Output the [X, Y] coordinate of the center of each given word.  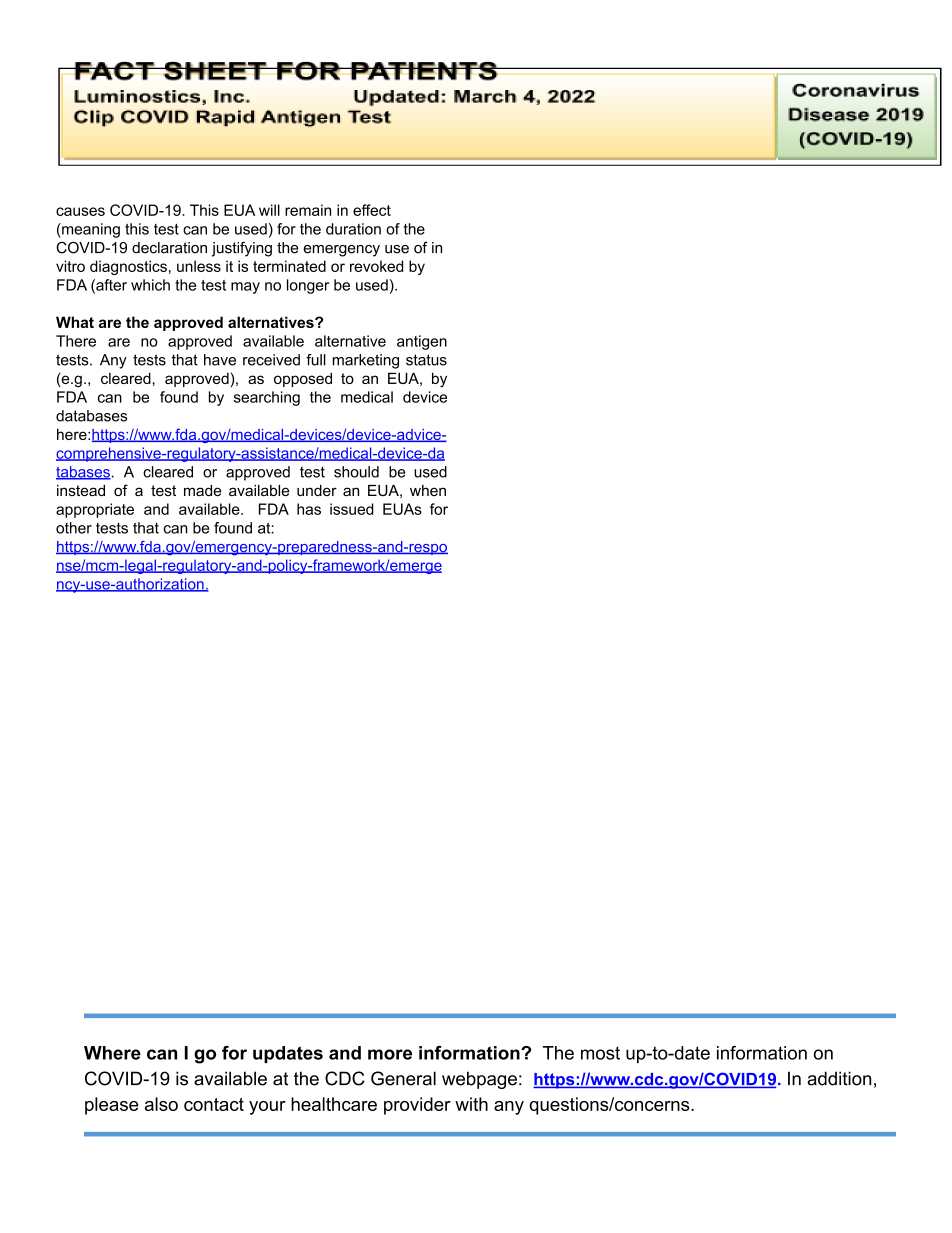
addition [839, 1078]
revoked [376, 266]
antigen [422, 342]
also [161, 1104]
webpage [479, 1080]
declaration [169, 248]
